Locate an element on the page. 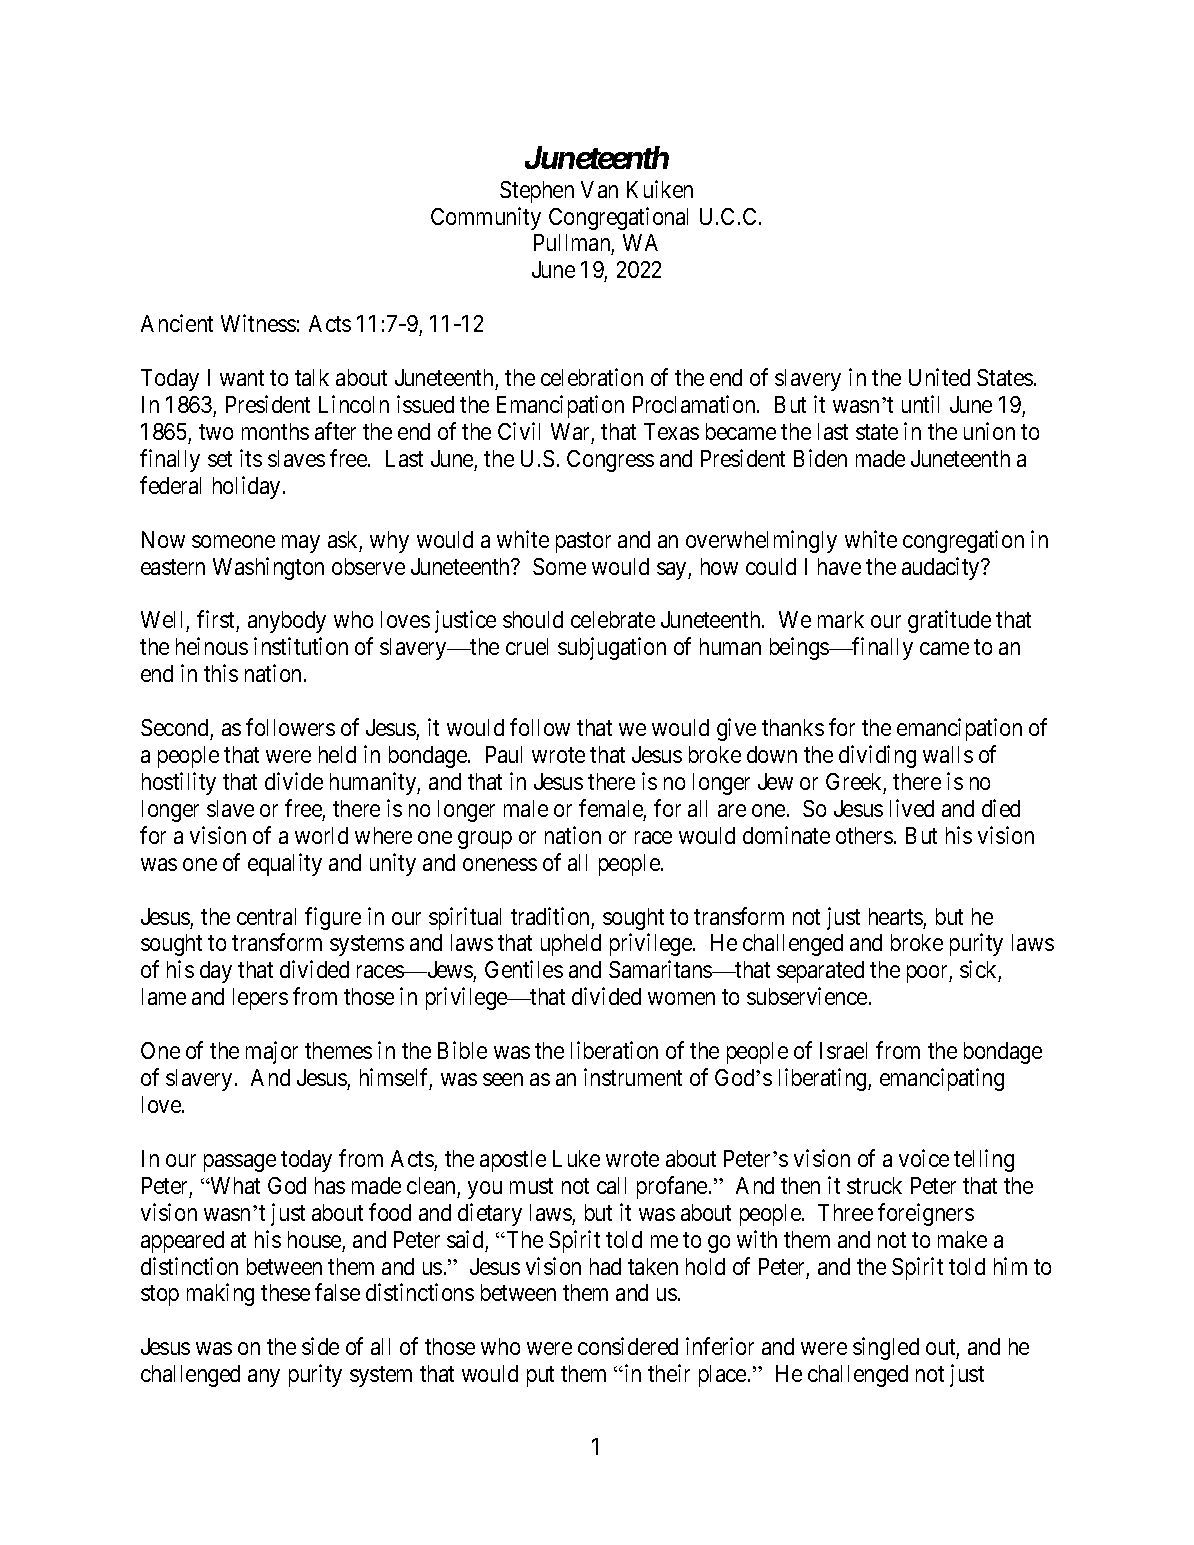 The image size is (1194, 1545). these is located at coordinates (285, 1292).
